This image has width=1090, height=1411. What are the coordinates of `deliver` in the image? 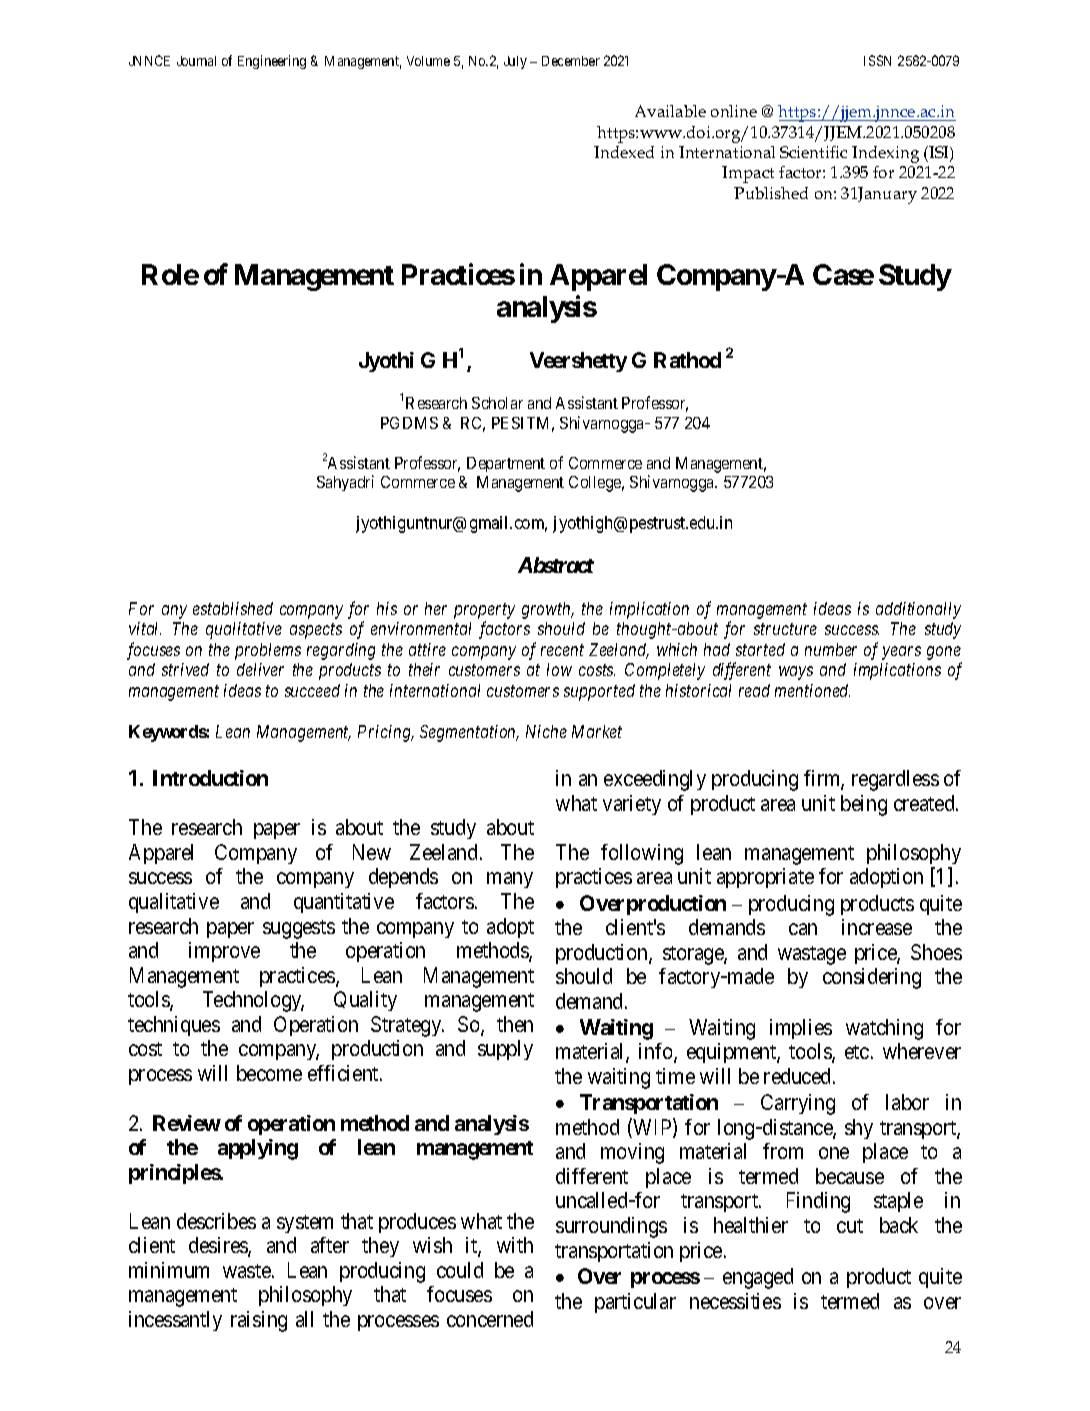 It's located at (260, 669).
